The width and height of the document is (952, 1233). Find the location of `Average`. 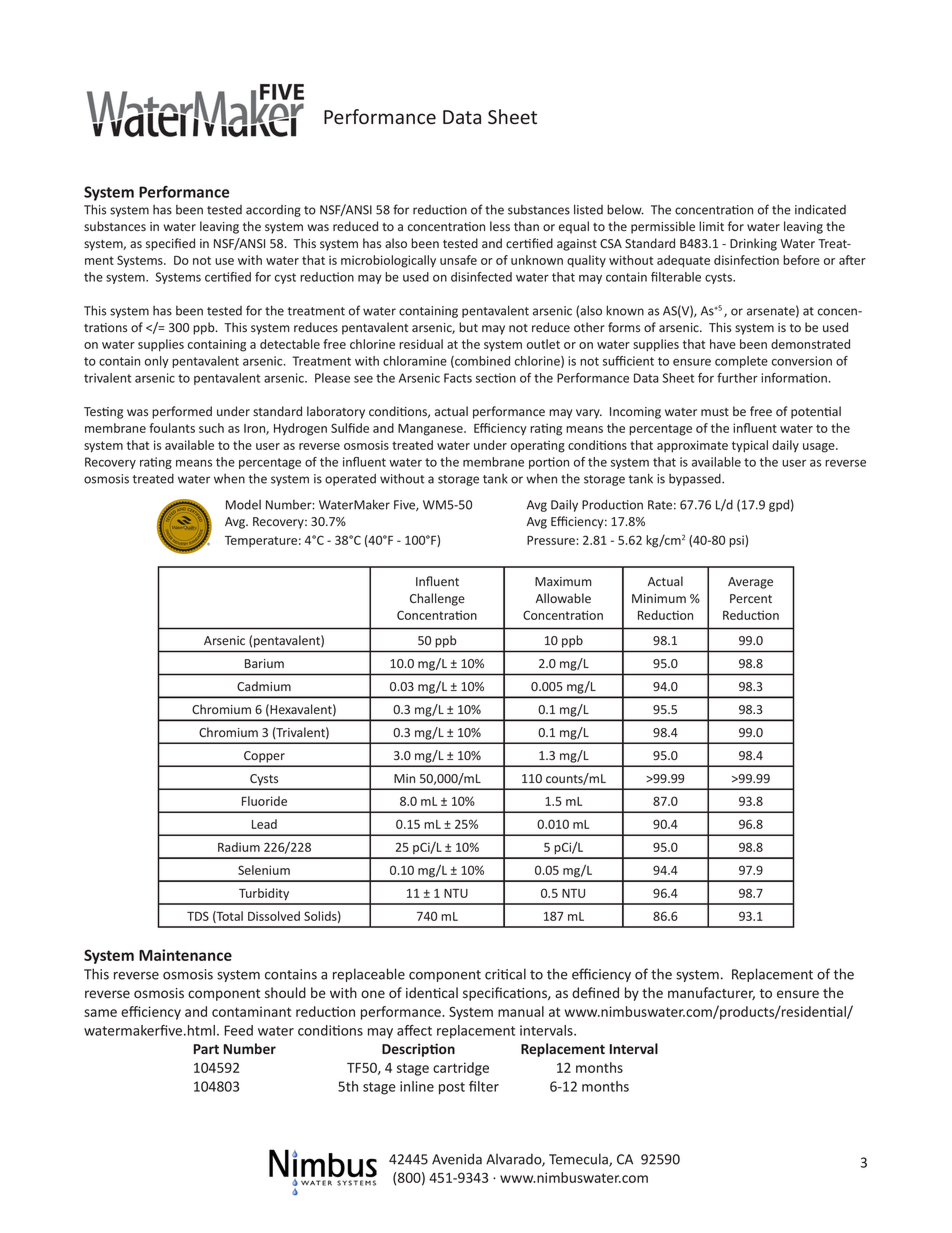

Average is located at coordinates (750, 583).
